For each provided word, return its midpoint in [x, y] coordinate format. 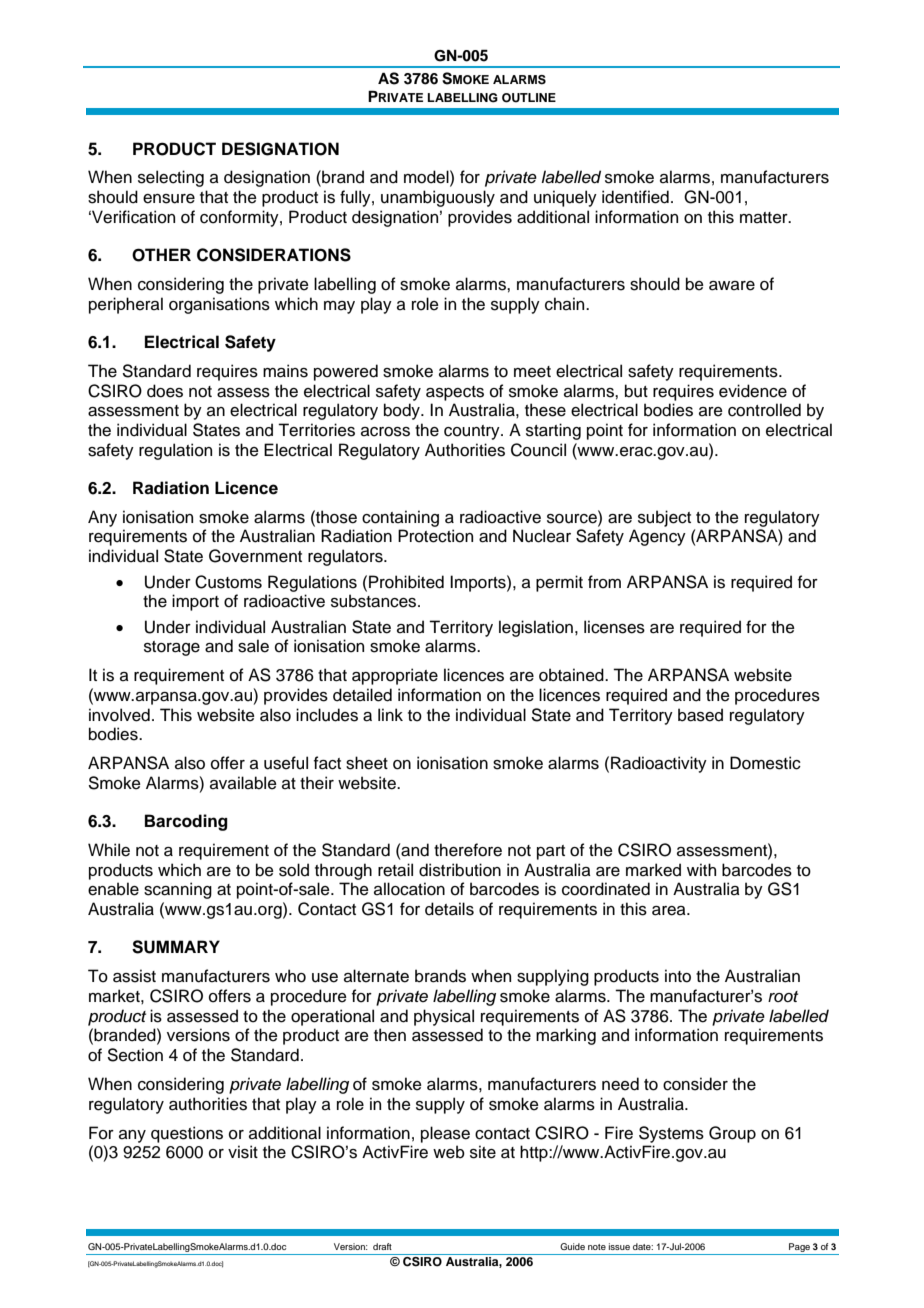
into [678, 976]
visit [243, 1152]
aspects [455, 393]
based [700, 715]
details [449, 909]
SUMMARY [176, 947]
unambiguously [438, 198]
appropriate [395, 676]
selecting [171, 178]
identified [635, 197]
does [165, 391]
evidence [753, 391]
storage [172, 648]
